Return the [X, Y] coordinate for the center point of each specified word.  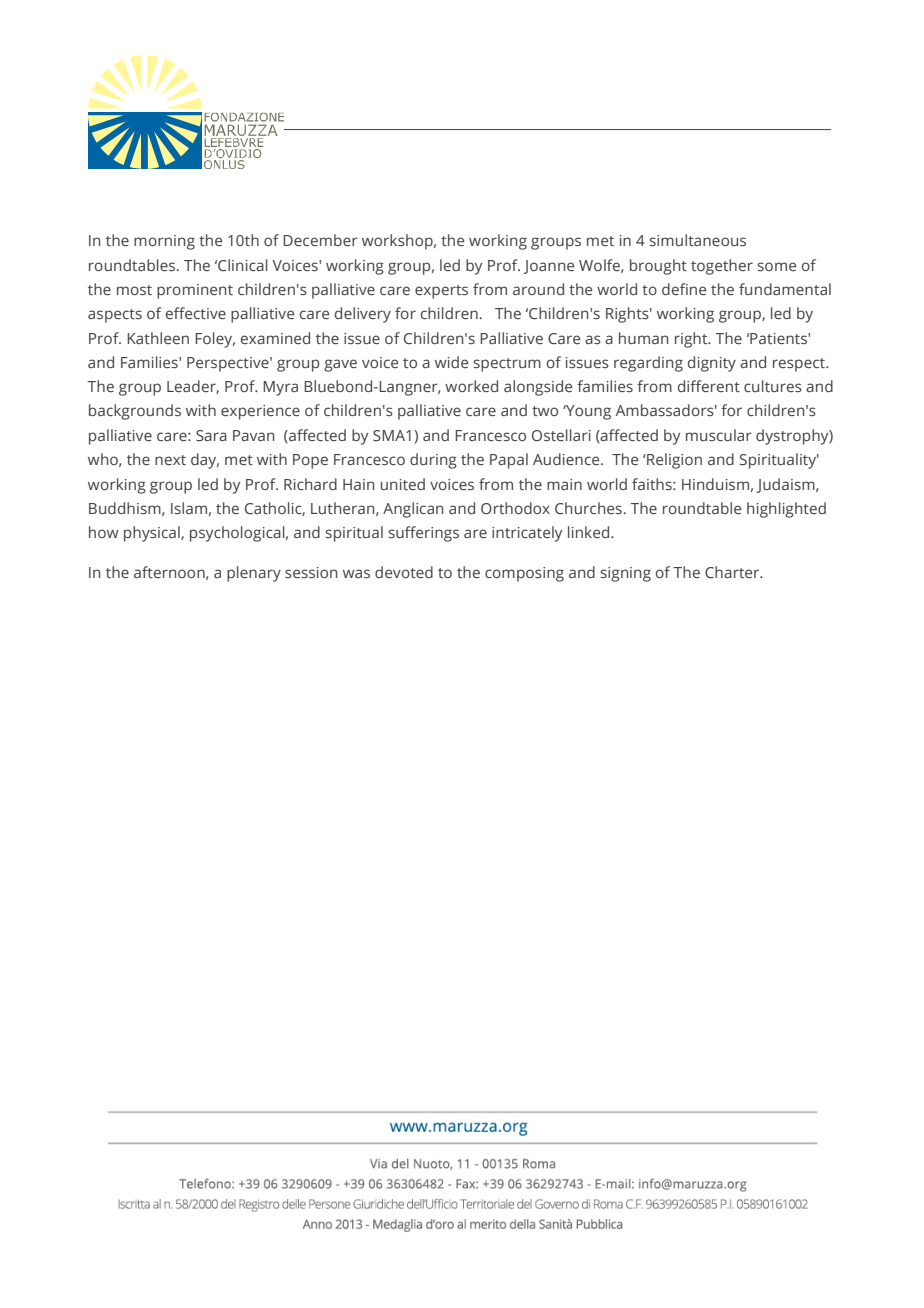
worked [471, 386]
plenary [254, 574]
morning [164, 242]
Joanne [549, 267]
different [709, 386]
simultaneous [698, 240]
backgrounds [135, 412]
